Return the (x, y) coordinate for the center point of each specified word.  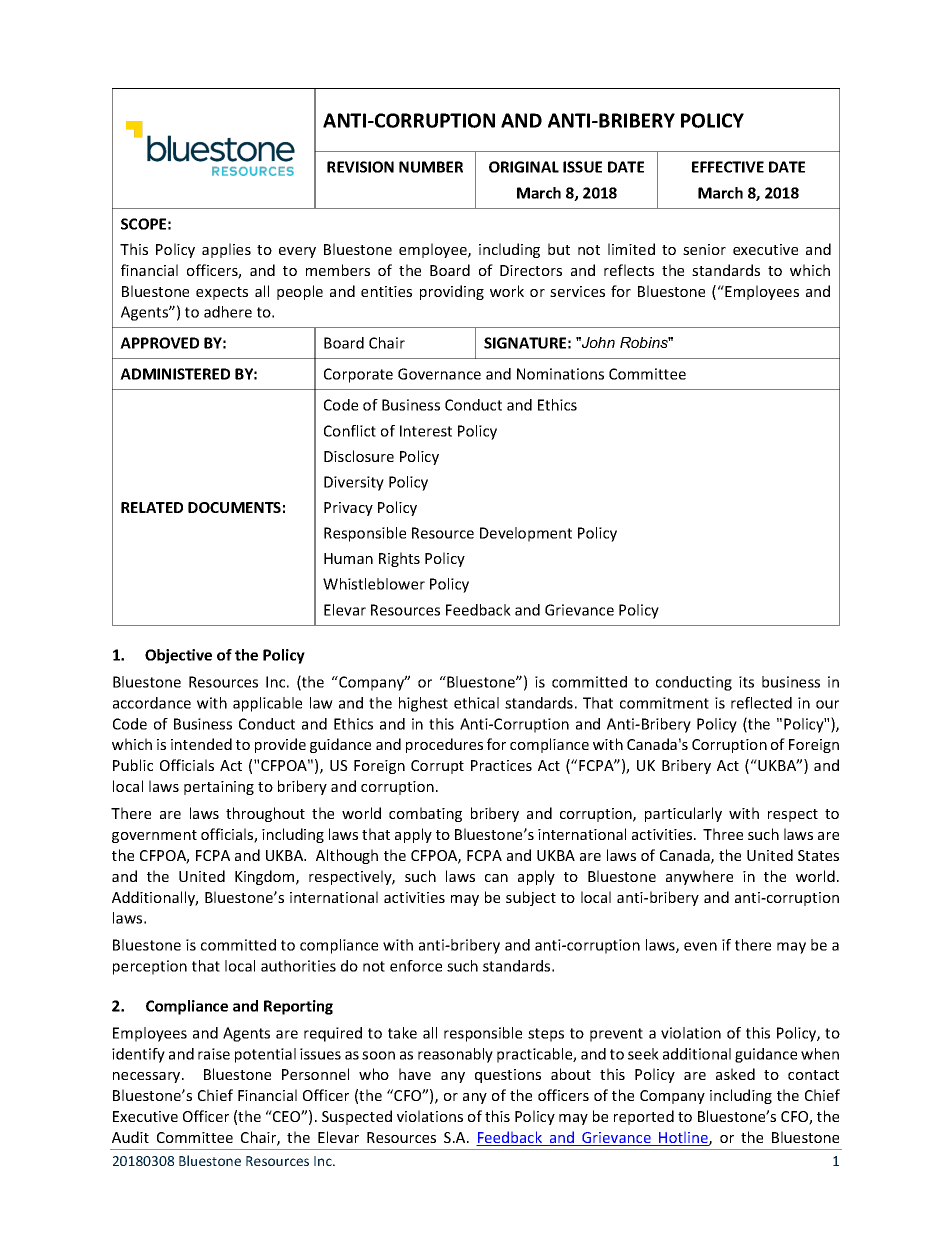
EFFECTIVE (728, 167)
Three (723, 834)
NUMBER (431, 167)
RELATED (152, 507)
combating (425, 814)
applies (226, 250)
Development (526, 534)
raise (214, 1054)
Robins (645, 342)
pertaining (219, 788)
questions (508, 1076)
